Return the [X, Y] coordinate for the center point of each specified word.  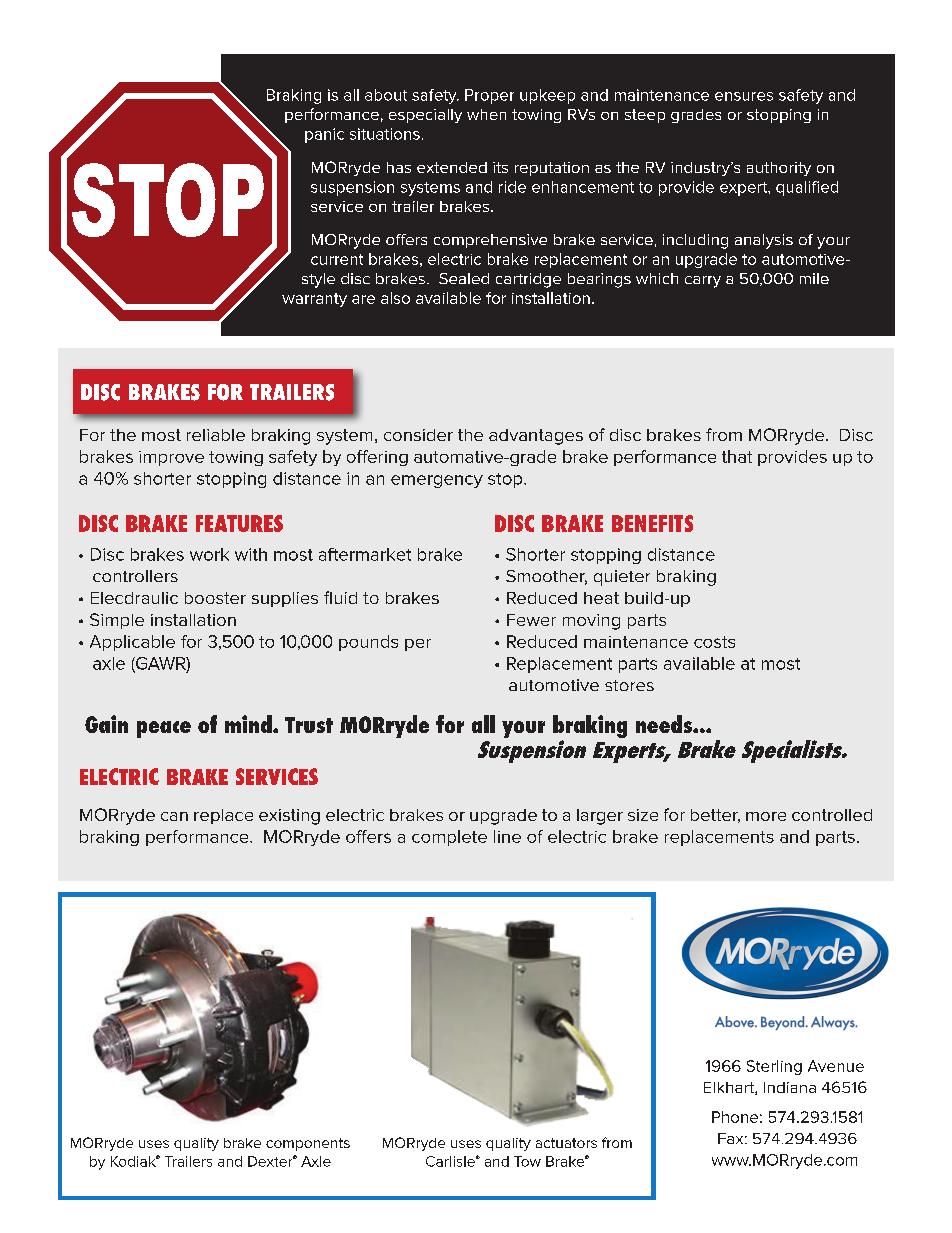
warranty [314, 300]
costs [714, 642]
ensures [744, 96]
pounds [368, 643]
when [486, 114]
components [308, 1144]
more [766, 816]
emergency [437, 481]
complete [449, 838]
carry [703, 282]
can [174, 816]
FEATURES [239, 523]
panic [324, 135]
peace [164, 729]
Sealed [464, 278]
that [737, 456]
